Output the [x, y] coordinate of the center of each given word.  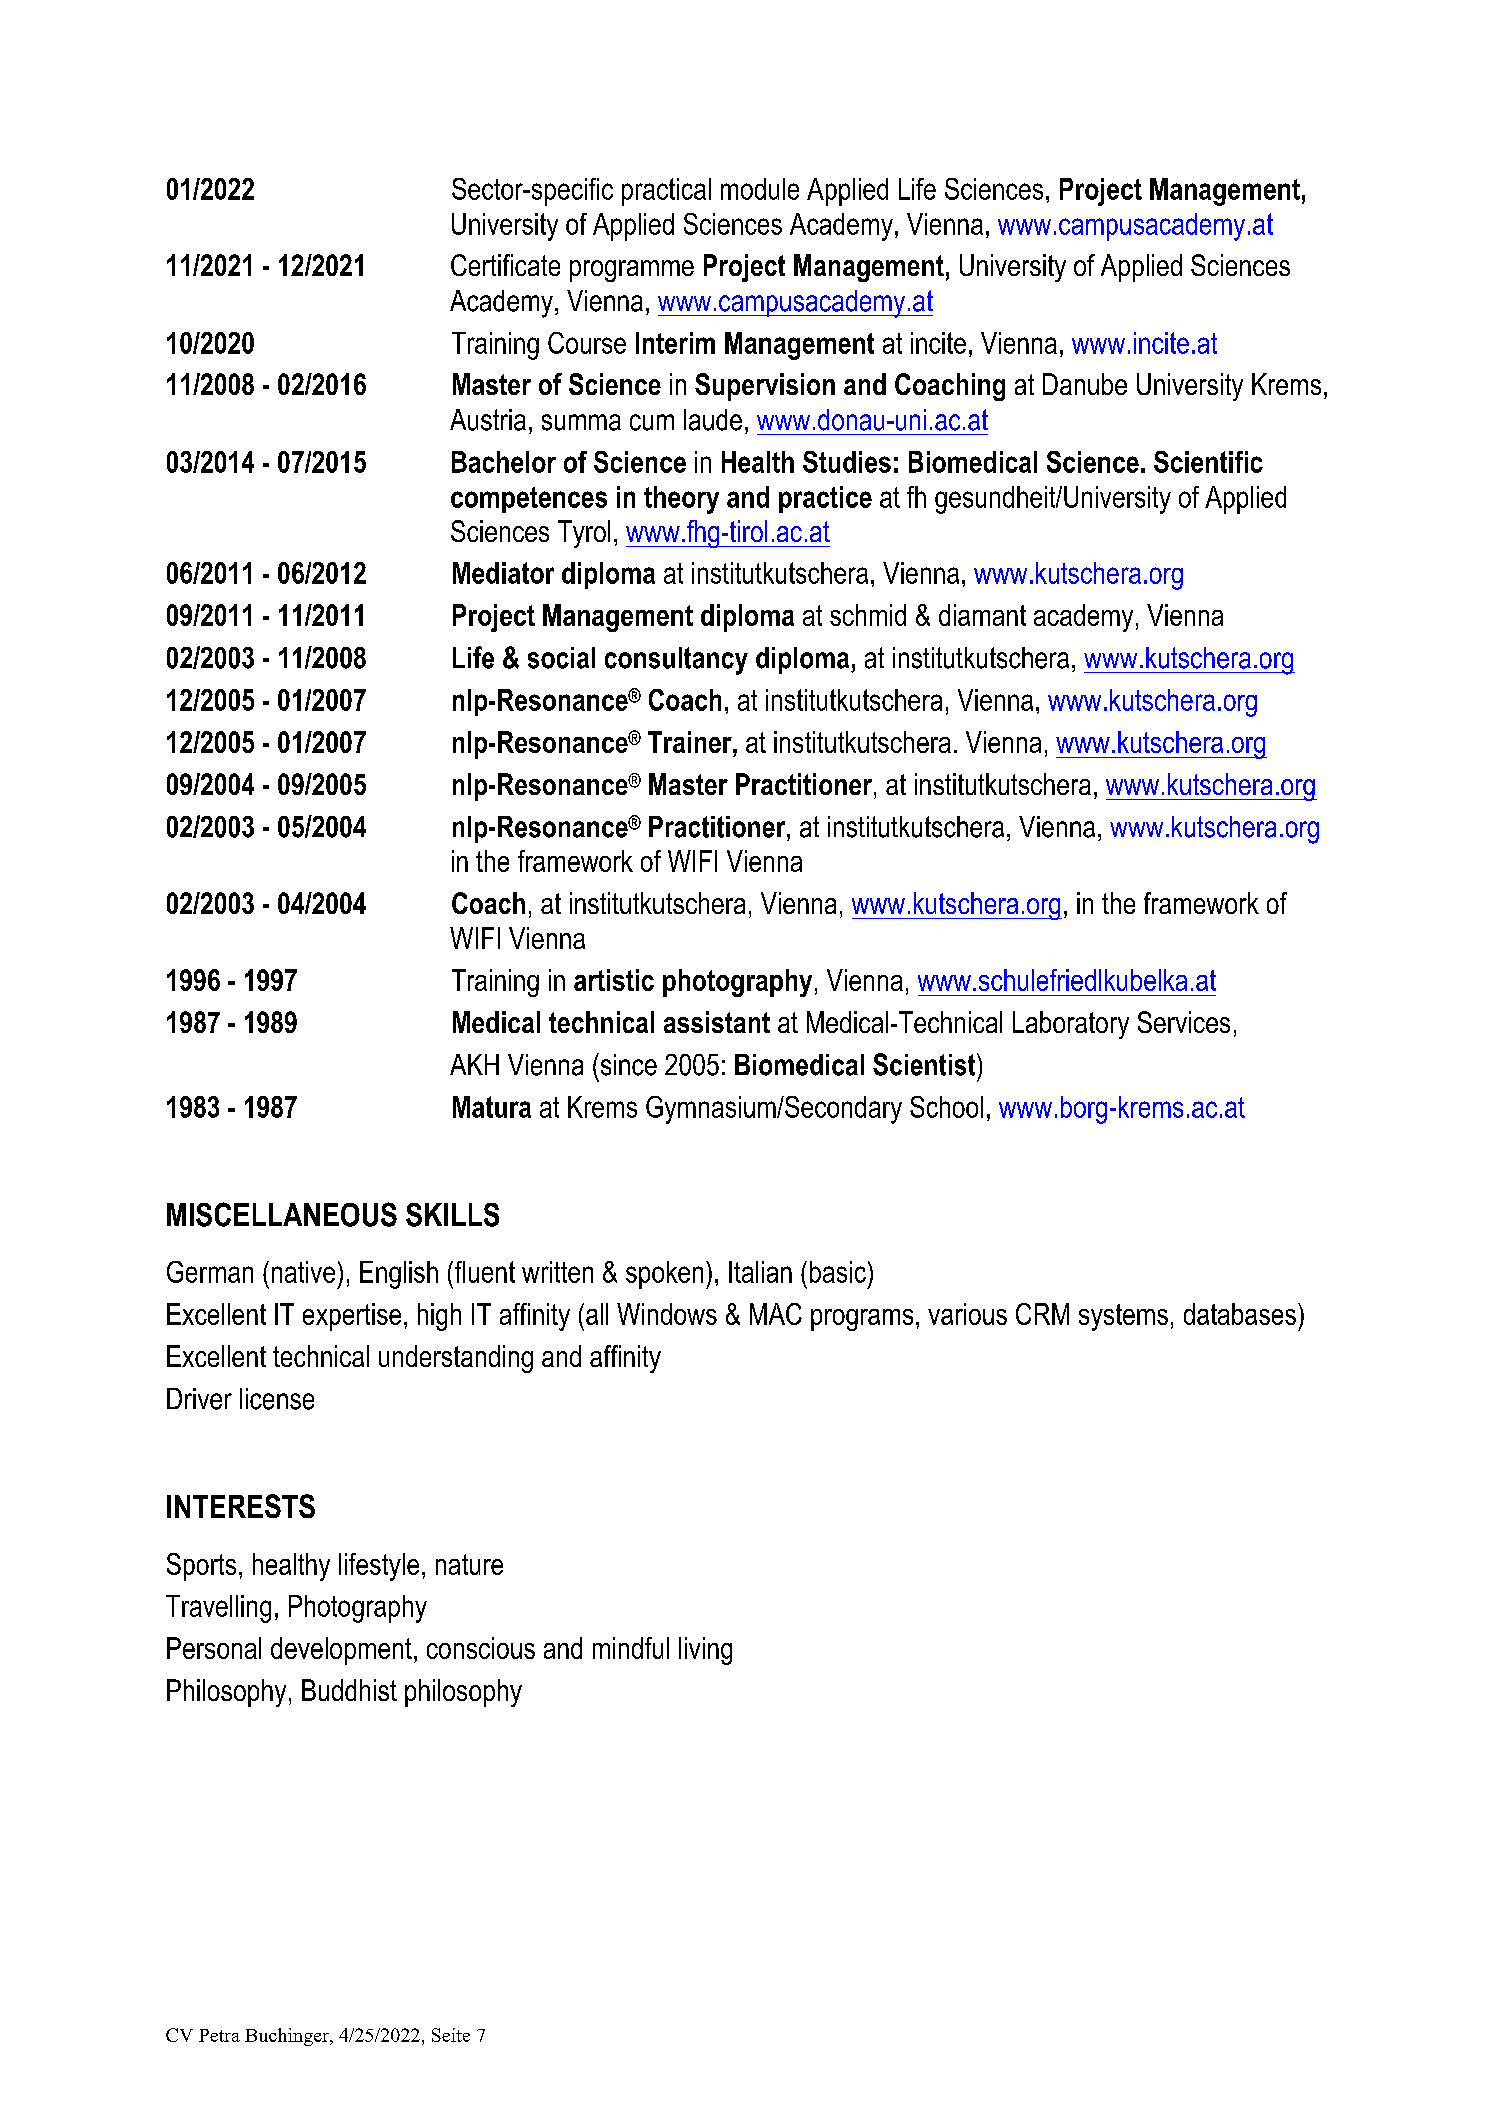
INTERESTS [241, 1506]
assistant [717, 1022]
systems [1123, 1317]
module [760, 189]
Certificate [505, 265]
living [705, 1651]
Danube [1085, 384]
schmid [868, 615]
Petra [219, 2035]
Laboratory [1071, 1025]
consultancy [676, 661]
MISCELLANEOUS [282, 1214]
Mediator [503, 573]
